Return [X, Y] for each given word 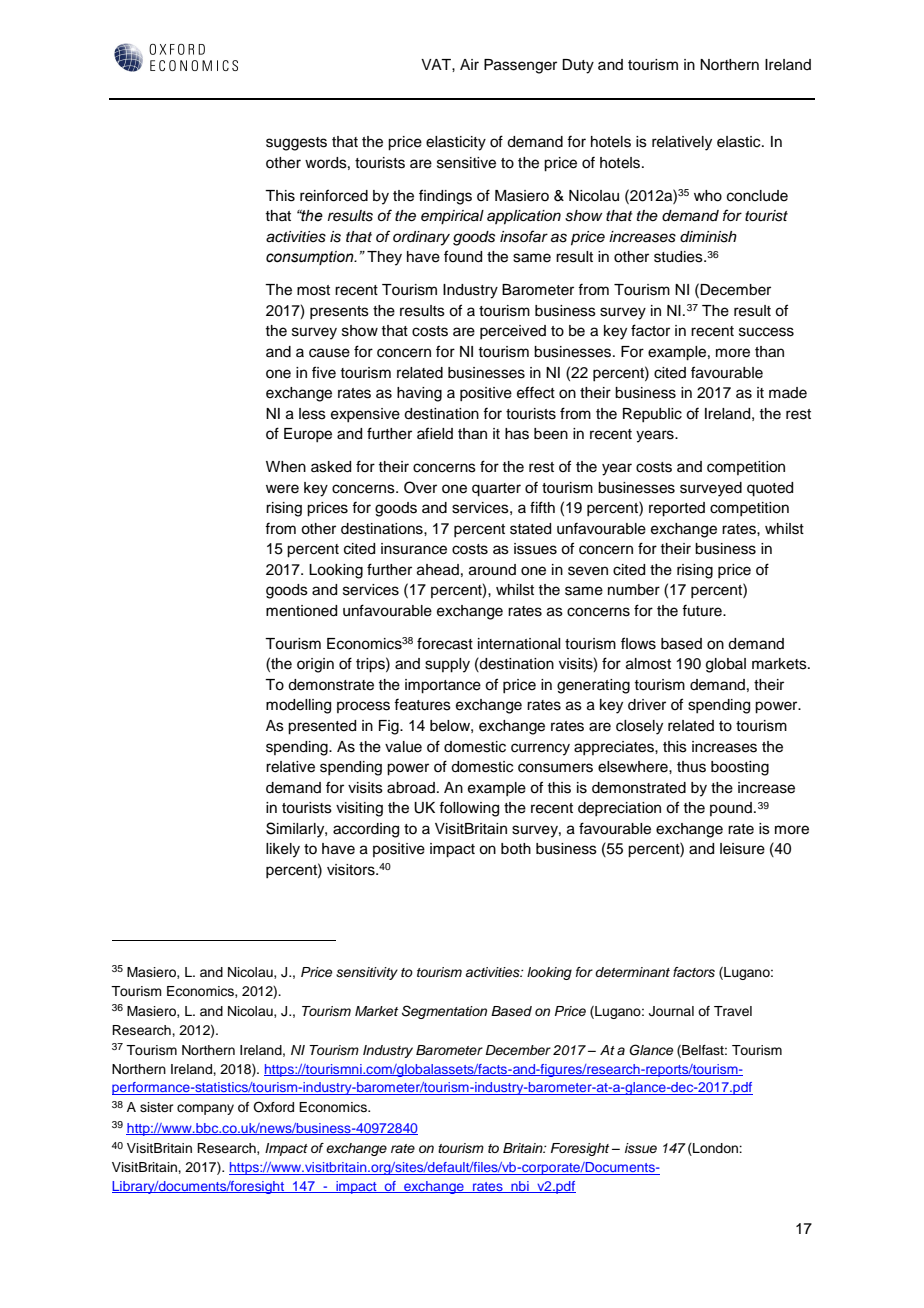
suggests [296, 144]
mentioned [301, 611]
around [492, 570]
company [205, 1109]
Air [469, 64]
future [703, 610]
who [708, 196]
